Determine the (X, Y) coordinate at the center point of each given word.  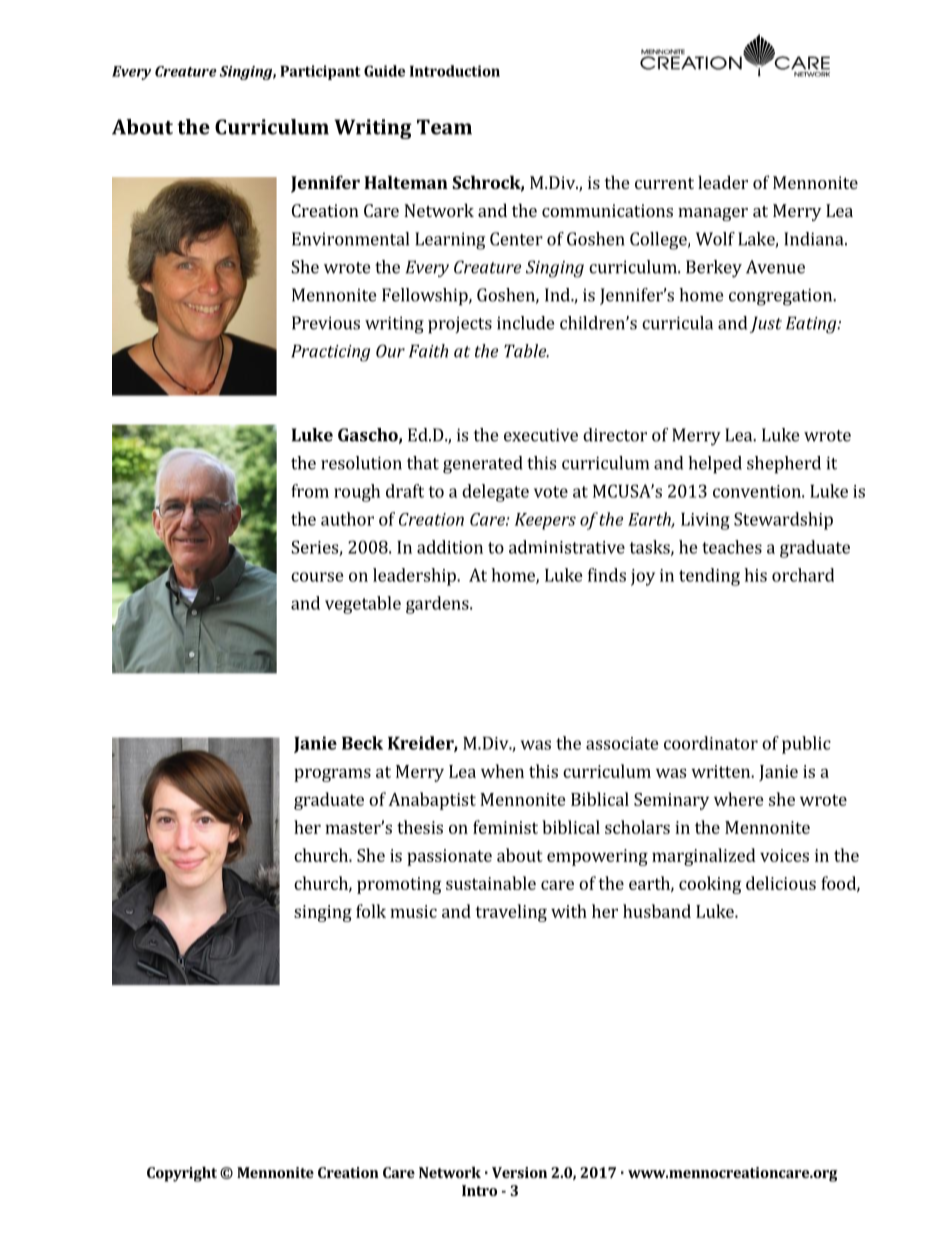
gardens (438, 605)
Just (766, 324)
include (525, 323)
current (664, 183)
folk (371, 911)
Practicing (330, 353)
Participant (320, 72)
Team (444, 127)
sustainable (491, 883)
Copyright (182, 1174)
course (317, 577)
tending (709, 577)
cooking (710, 885)
